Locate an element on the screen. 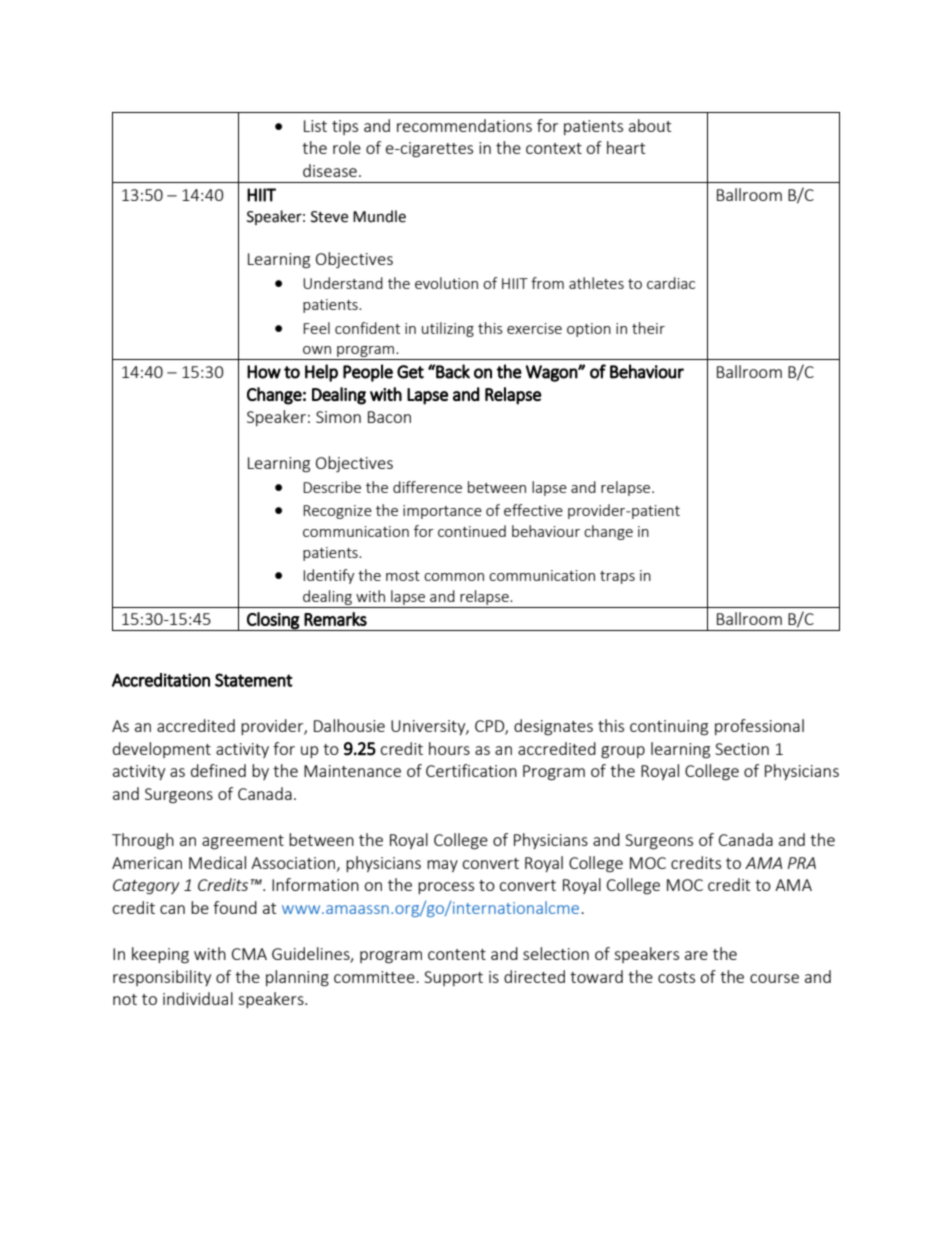 The image size is (952, 1233). costs is located at coordinates (676, 977).
